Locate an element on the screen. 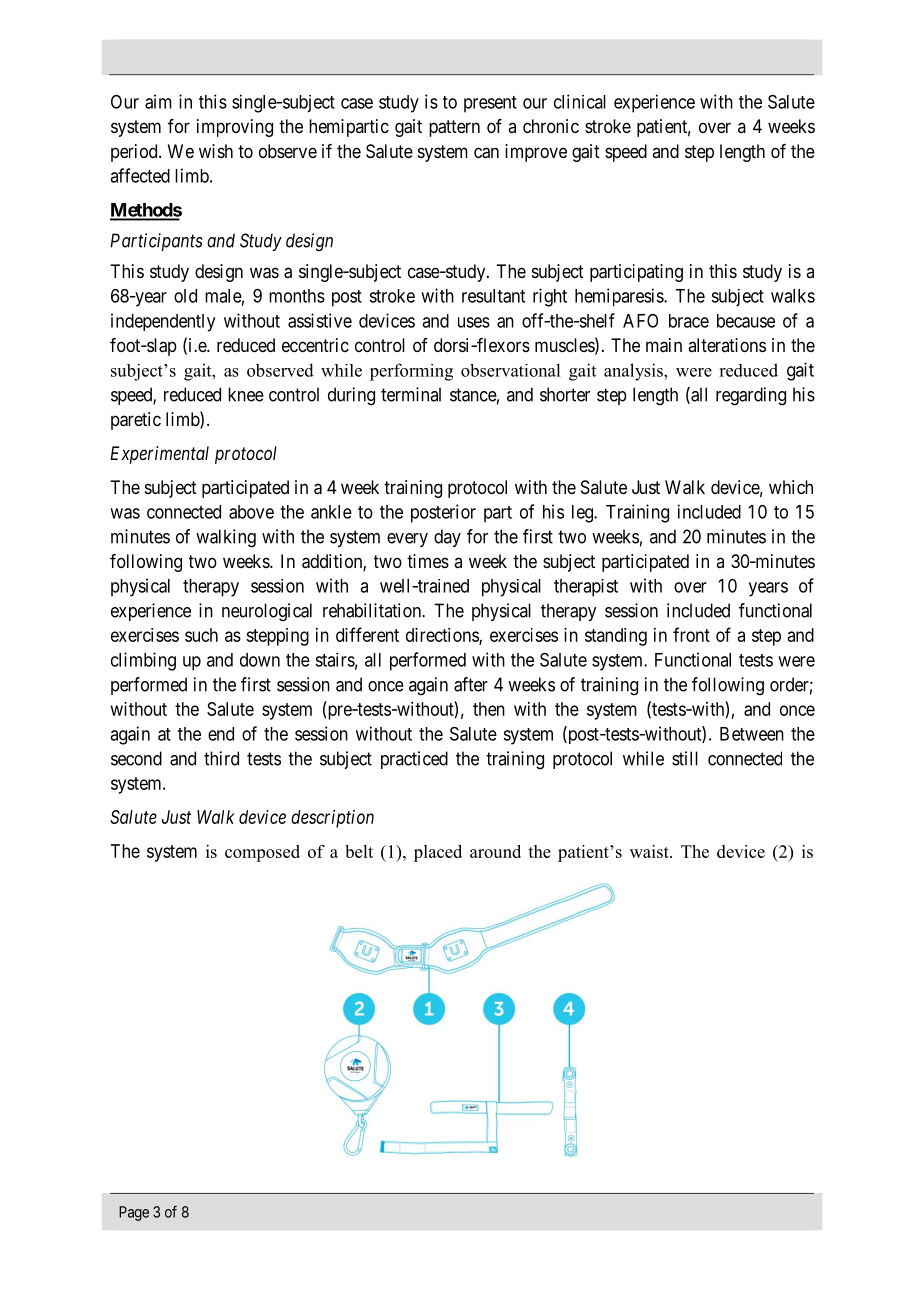  waist is located at coordinates (650, 851).
